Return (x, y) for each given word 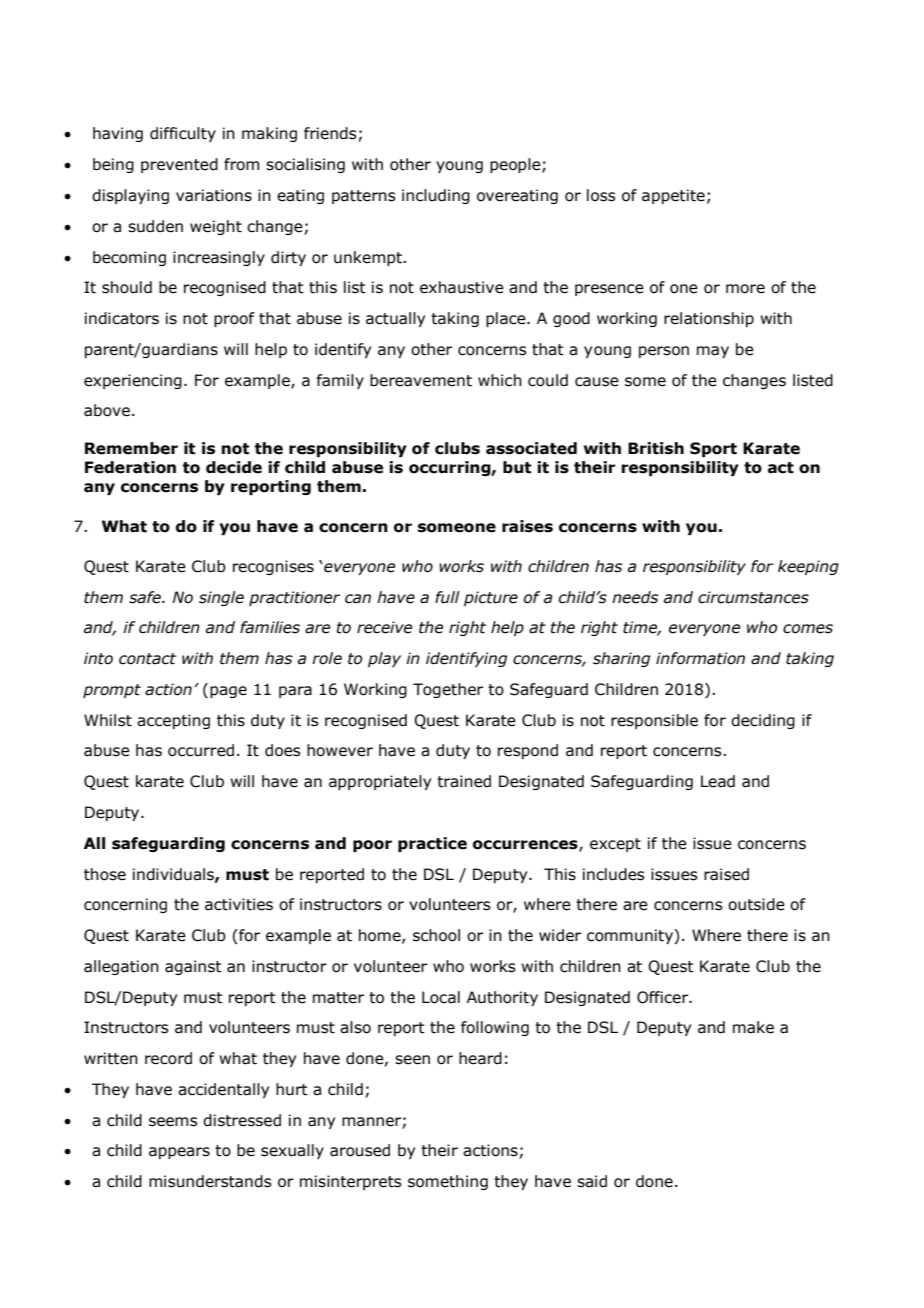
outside (756, 904)
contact (147, 659)
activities (239, 904)
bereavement (421, 380)
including (436, 196)
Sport (713, 449)
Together (448, 690)
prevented (179, 165)
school (436, 935)
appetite (673, 196)
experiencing (133, 381)
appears (179, 1153)
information (700, 658)
